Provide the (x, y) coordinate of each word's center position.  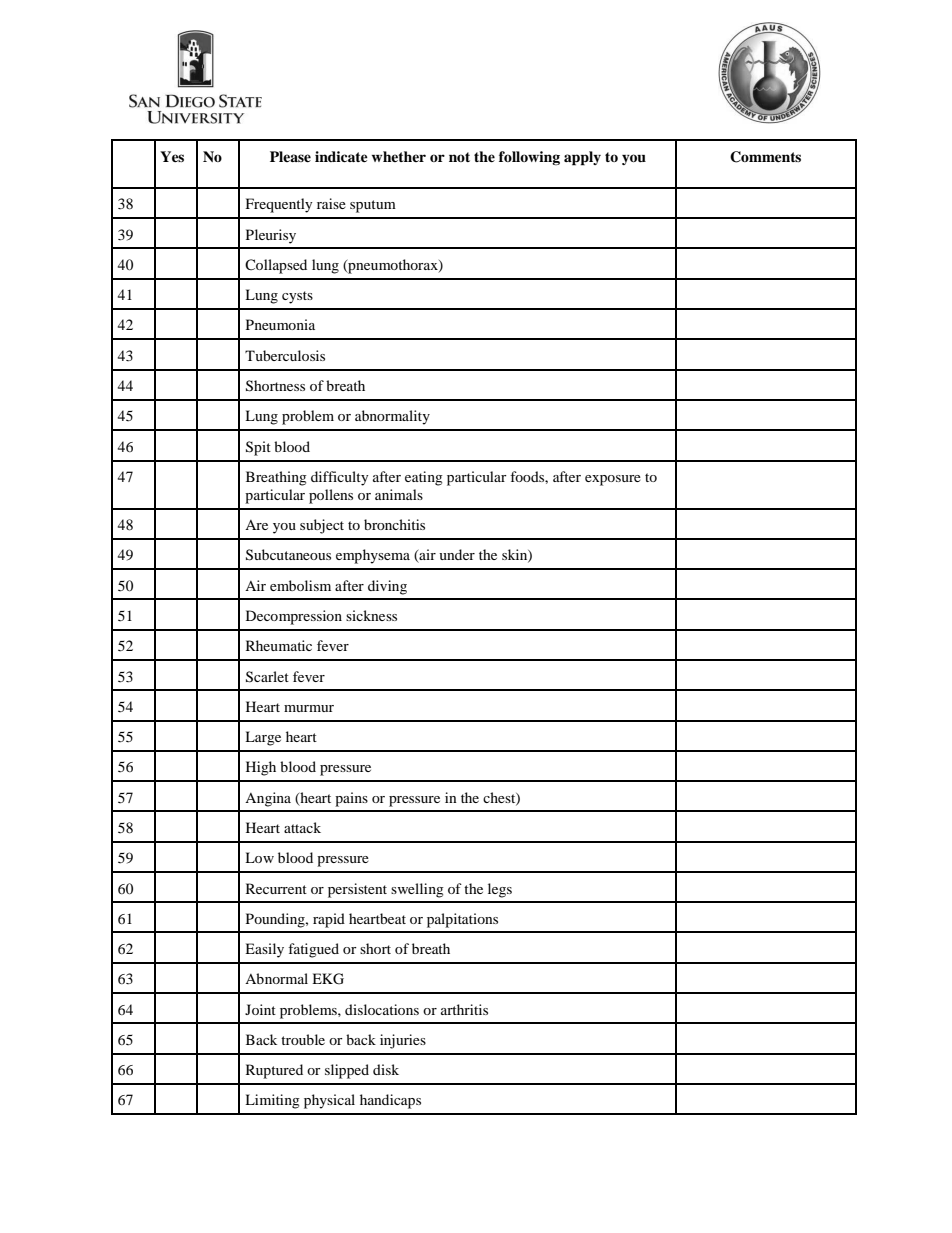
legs (500, 890)
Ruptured (274, 1071)
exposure (613, 480)
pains (351, 799)
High (261, 768)
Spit (258, 448)
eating (424, 478)
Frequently (279, 205)
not (459, 157)
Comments (765, 157)
